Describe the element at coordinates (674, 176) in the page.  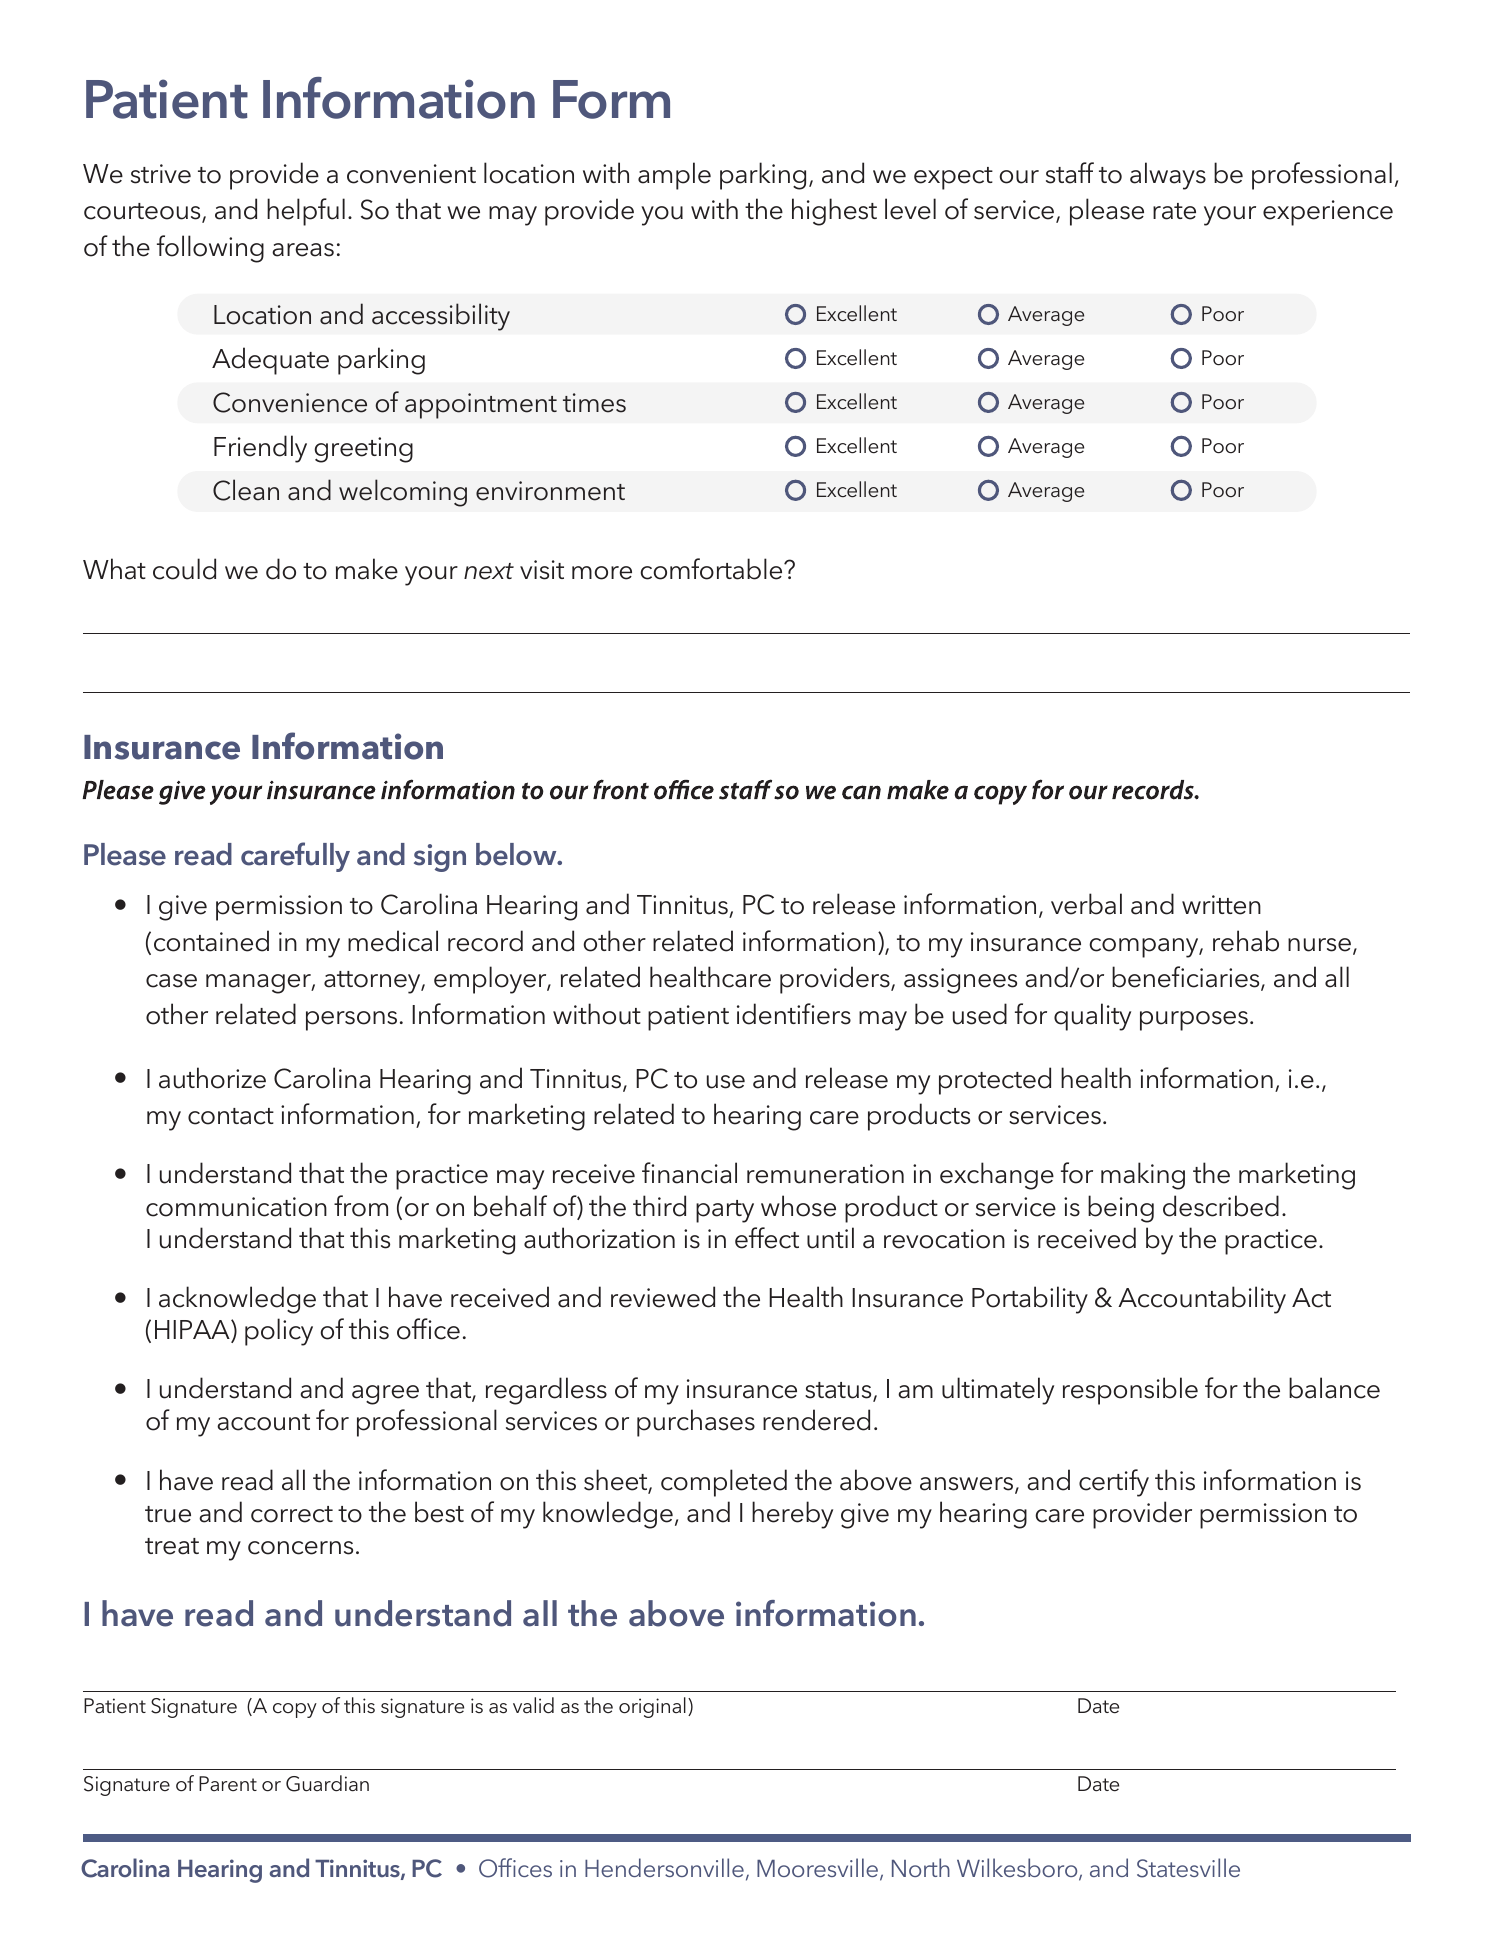
I see `ample` at that location.
